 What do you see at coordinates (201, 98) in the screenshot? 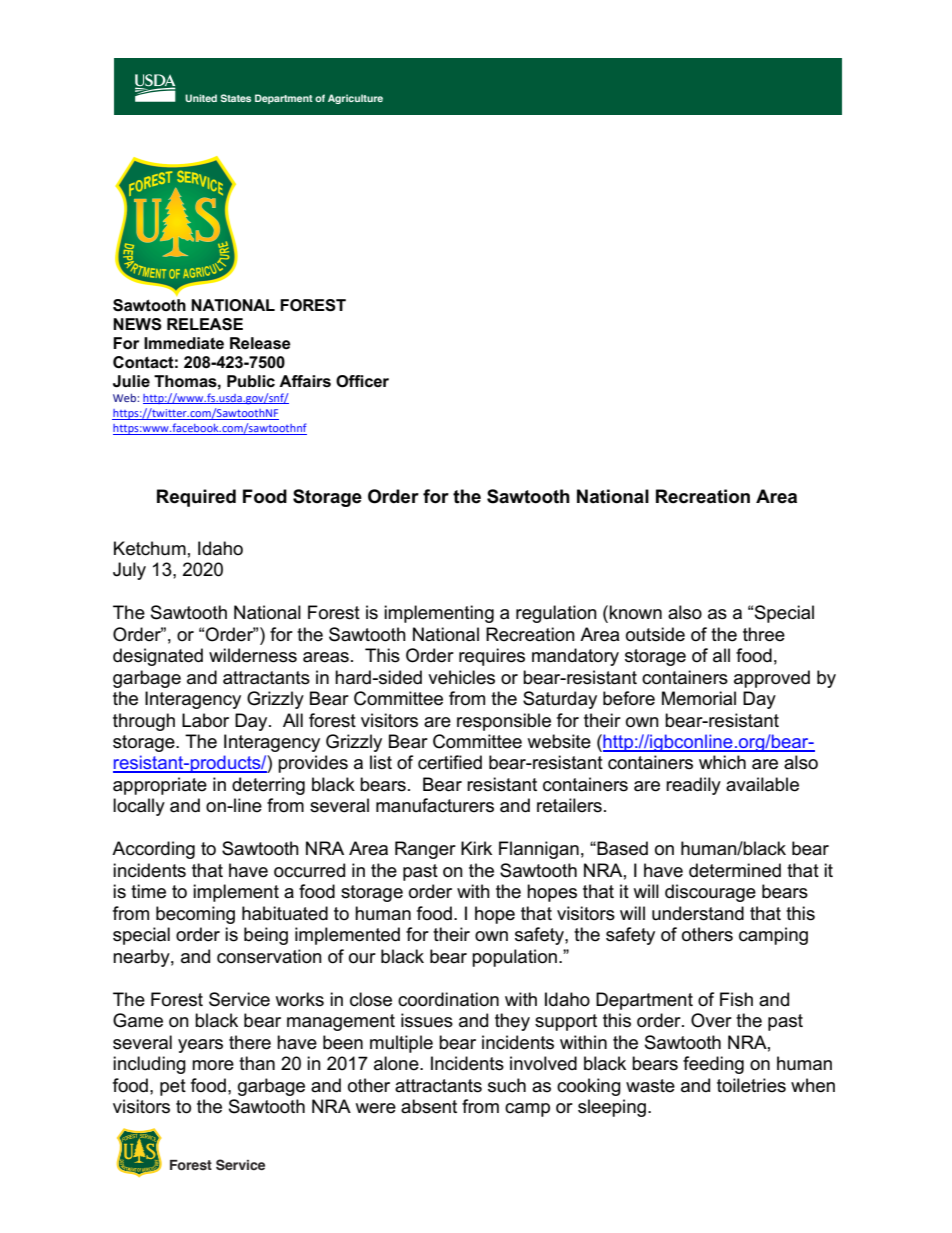
I see `United` at bounding box center [201, 98].
